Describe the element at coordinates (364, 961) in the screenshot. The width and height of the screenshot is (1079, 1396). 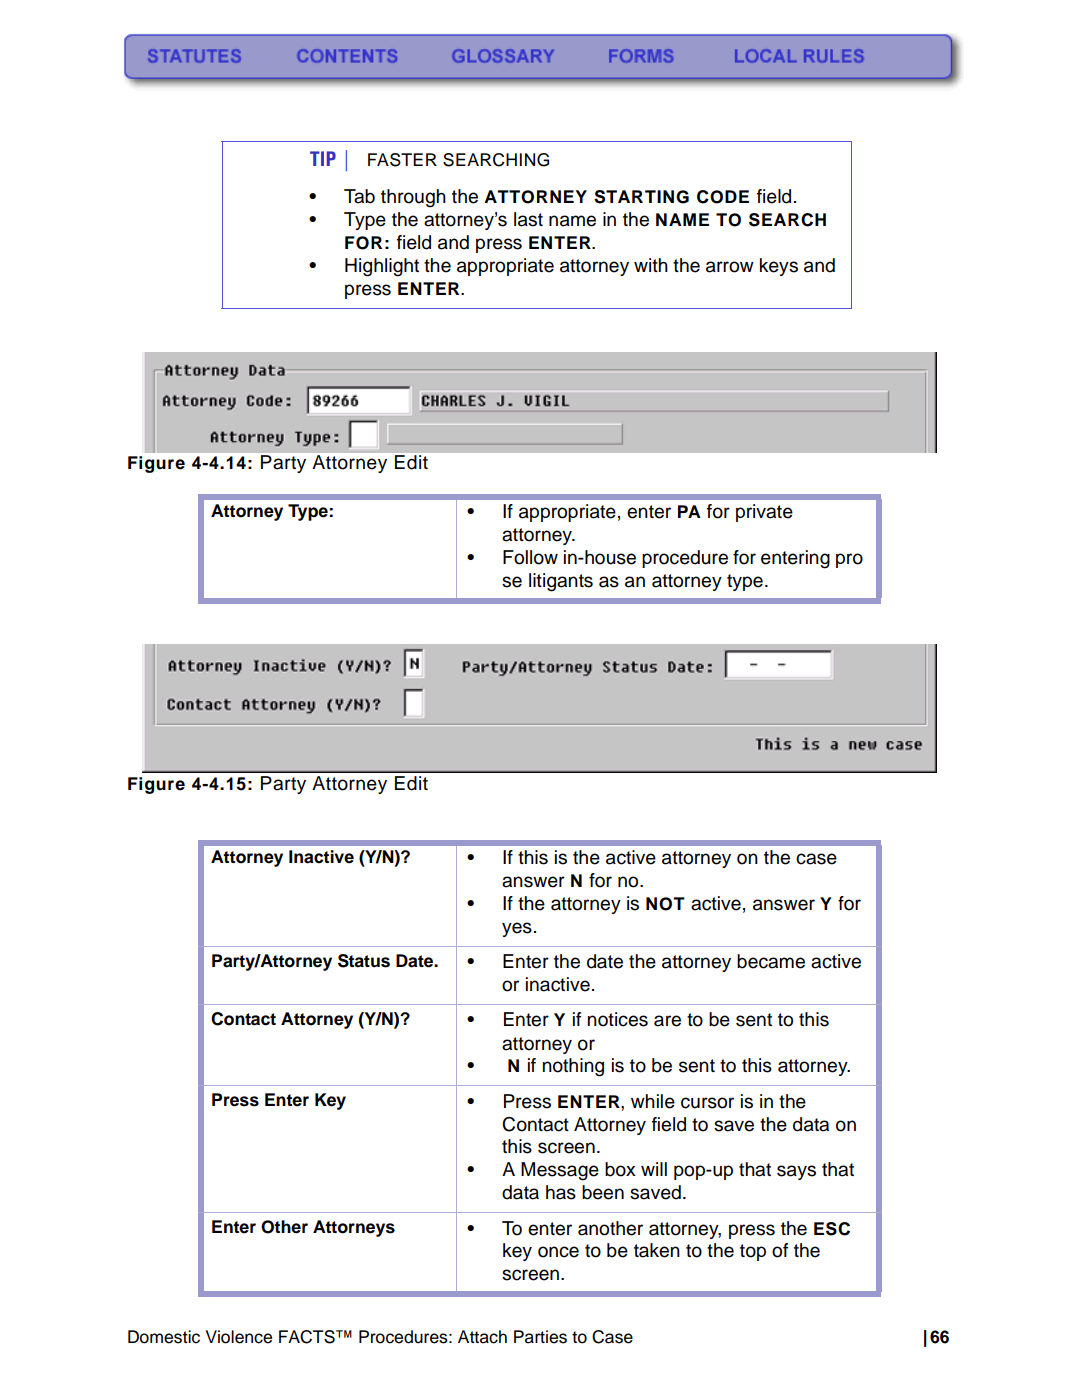
I see `Status` at that location.
